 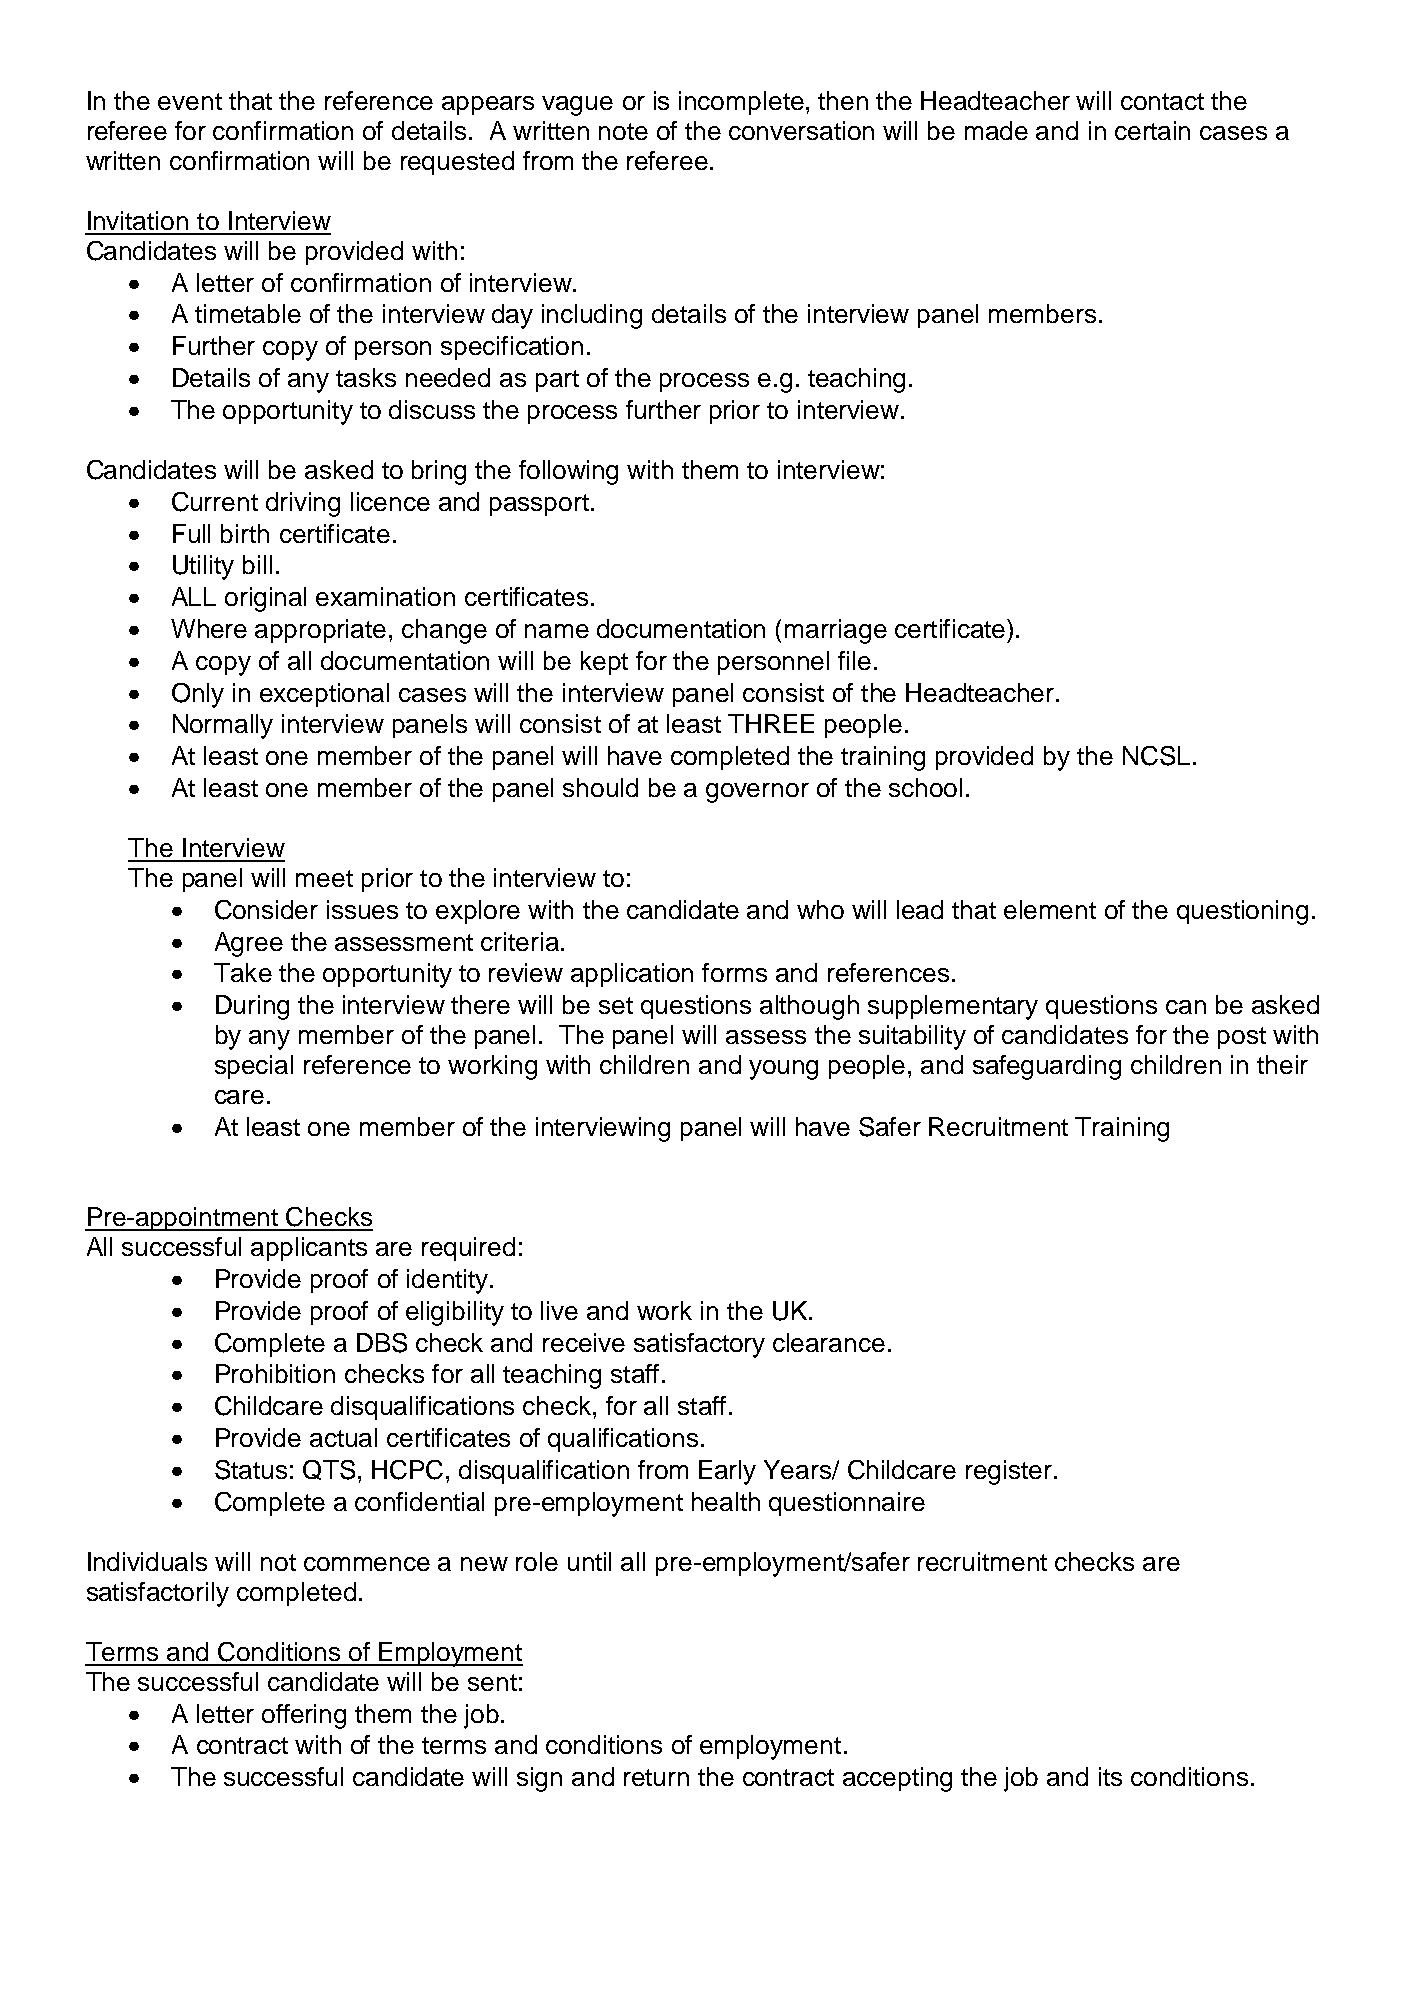 What do you see at coordinates (1152, 130) in the page?
I see `certain` at bounding box center [1152, 130].
